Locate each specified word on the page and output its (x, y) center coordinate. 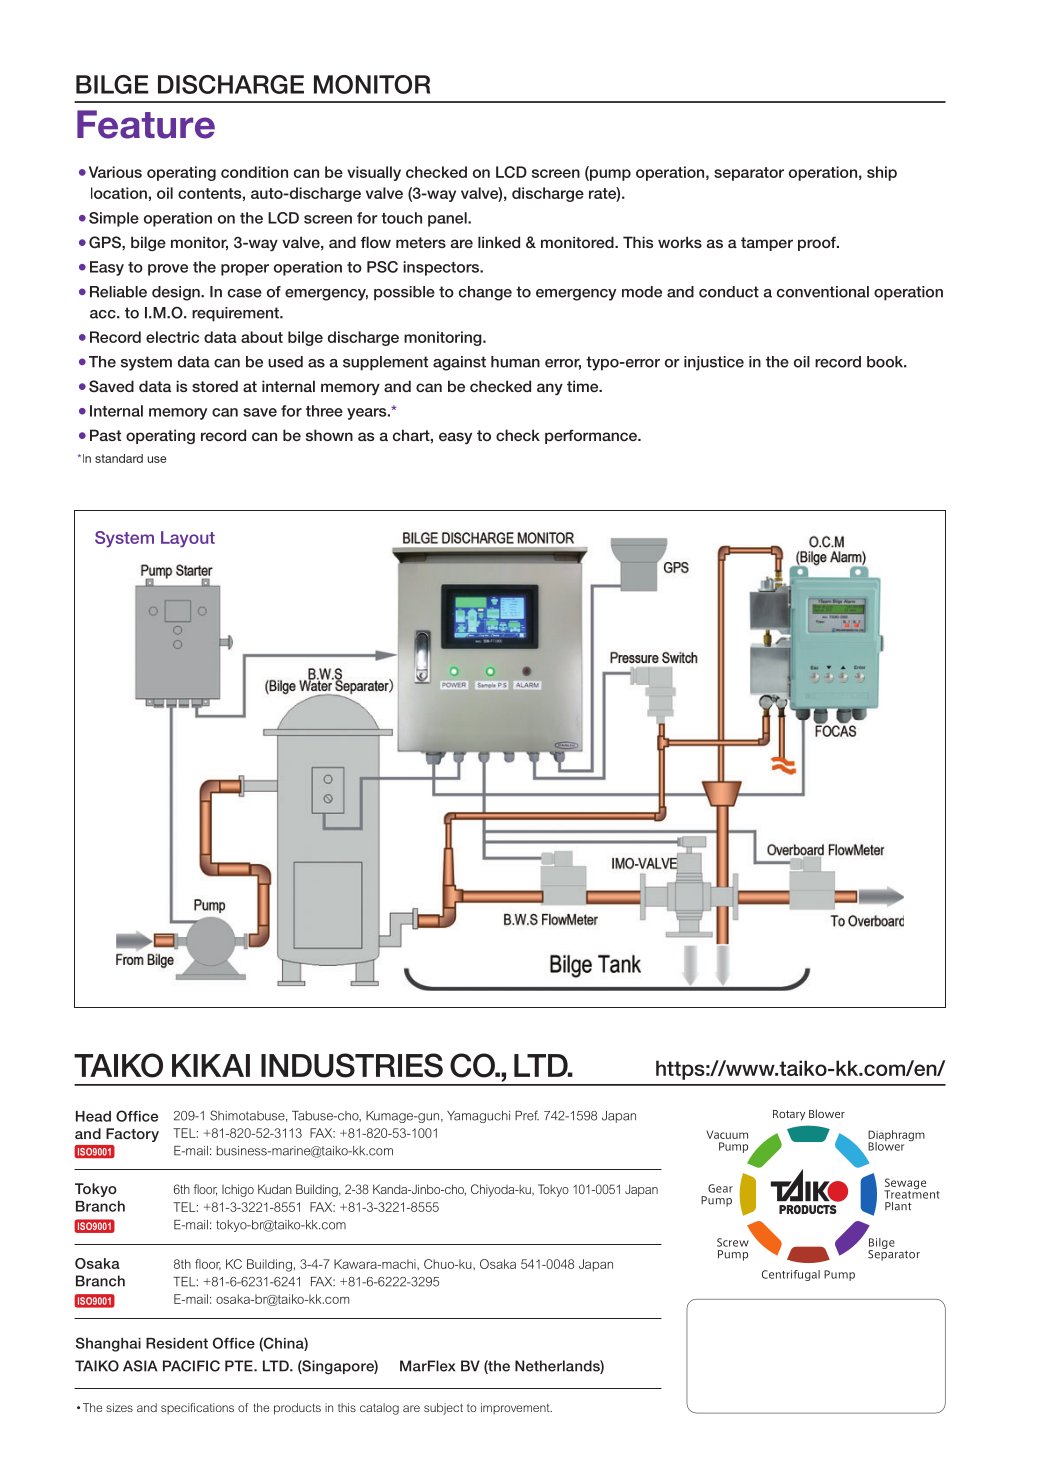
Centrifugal (791, 1275)
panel (448, 219)
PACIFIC (191, 1366)
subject (443, 1409)
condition (254, 172)
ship (882, 173)
